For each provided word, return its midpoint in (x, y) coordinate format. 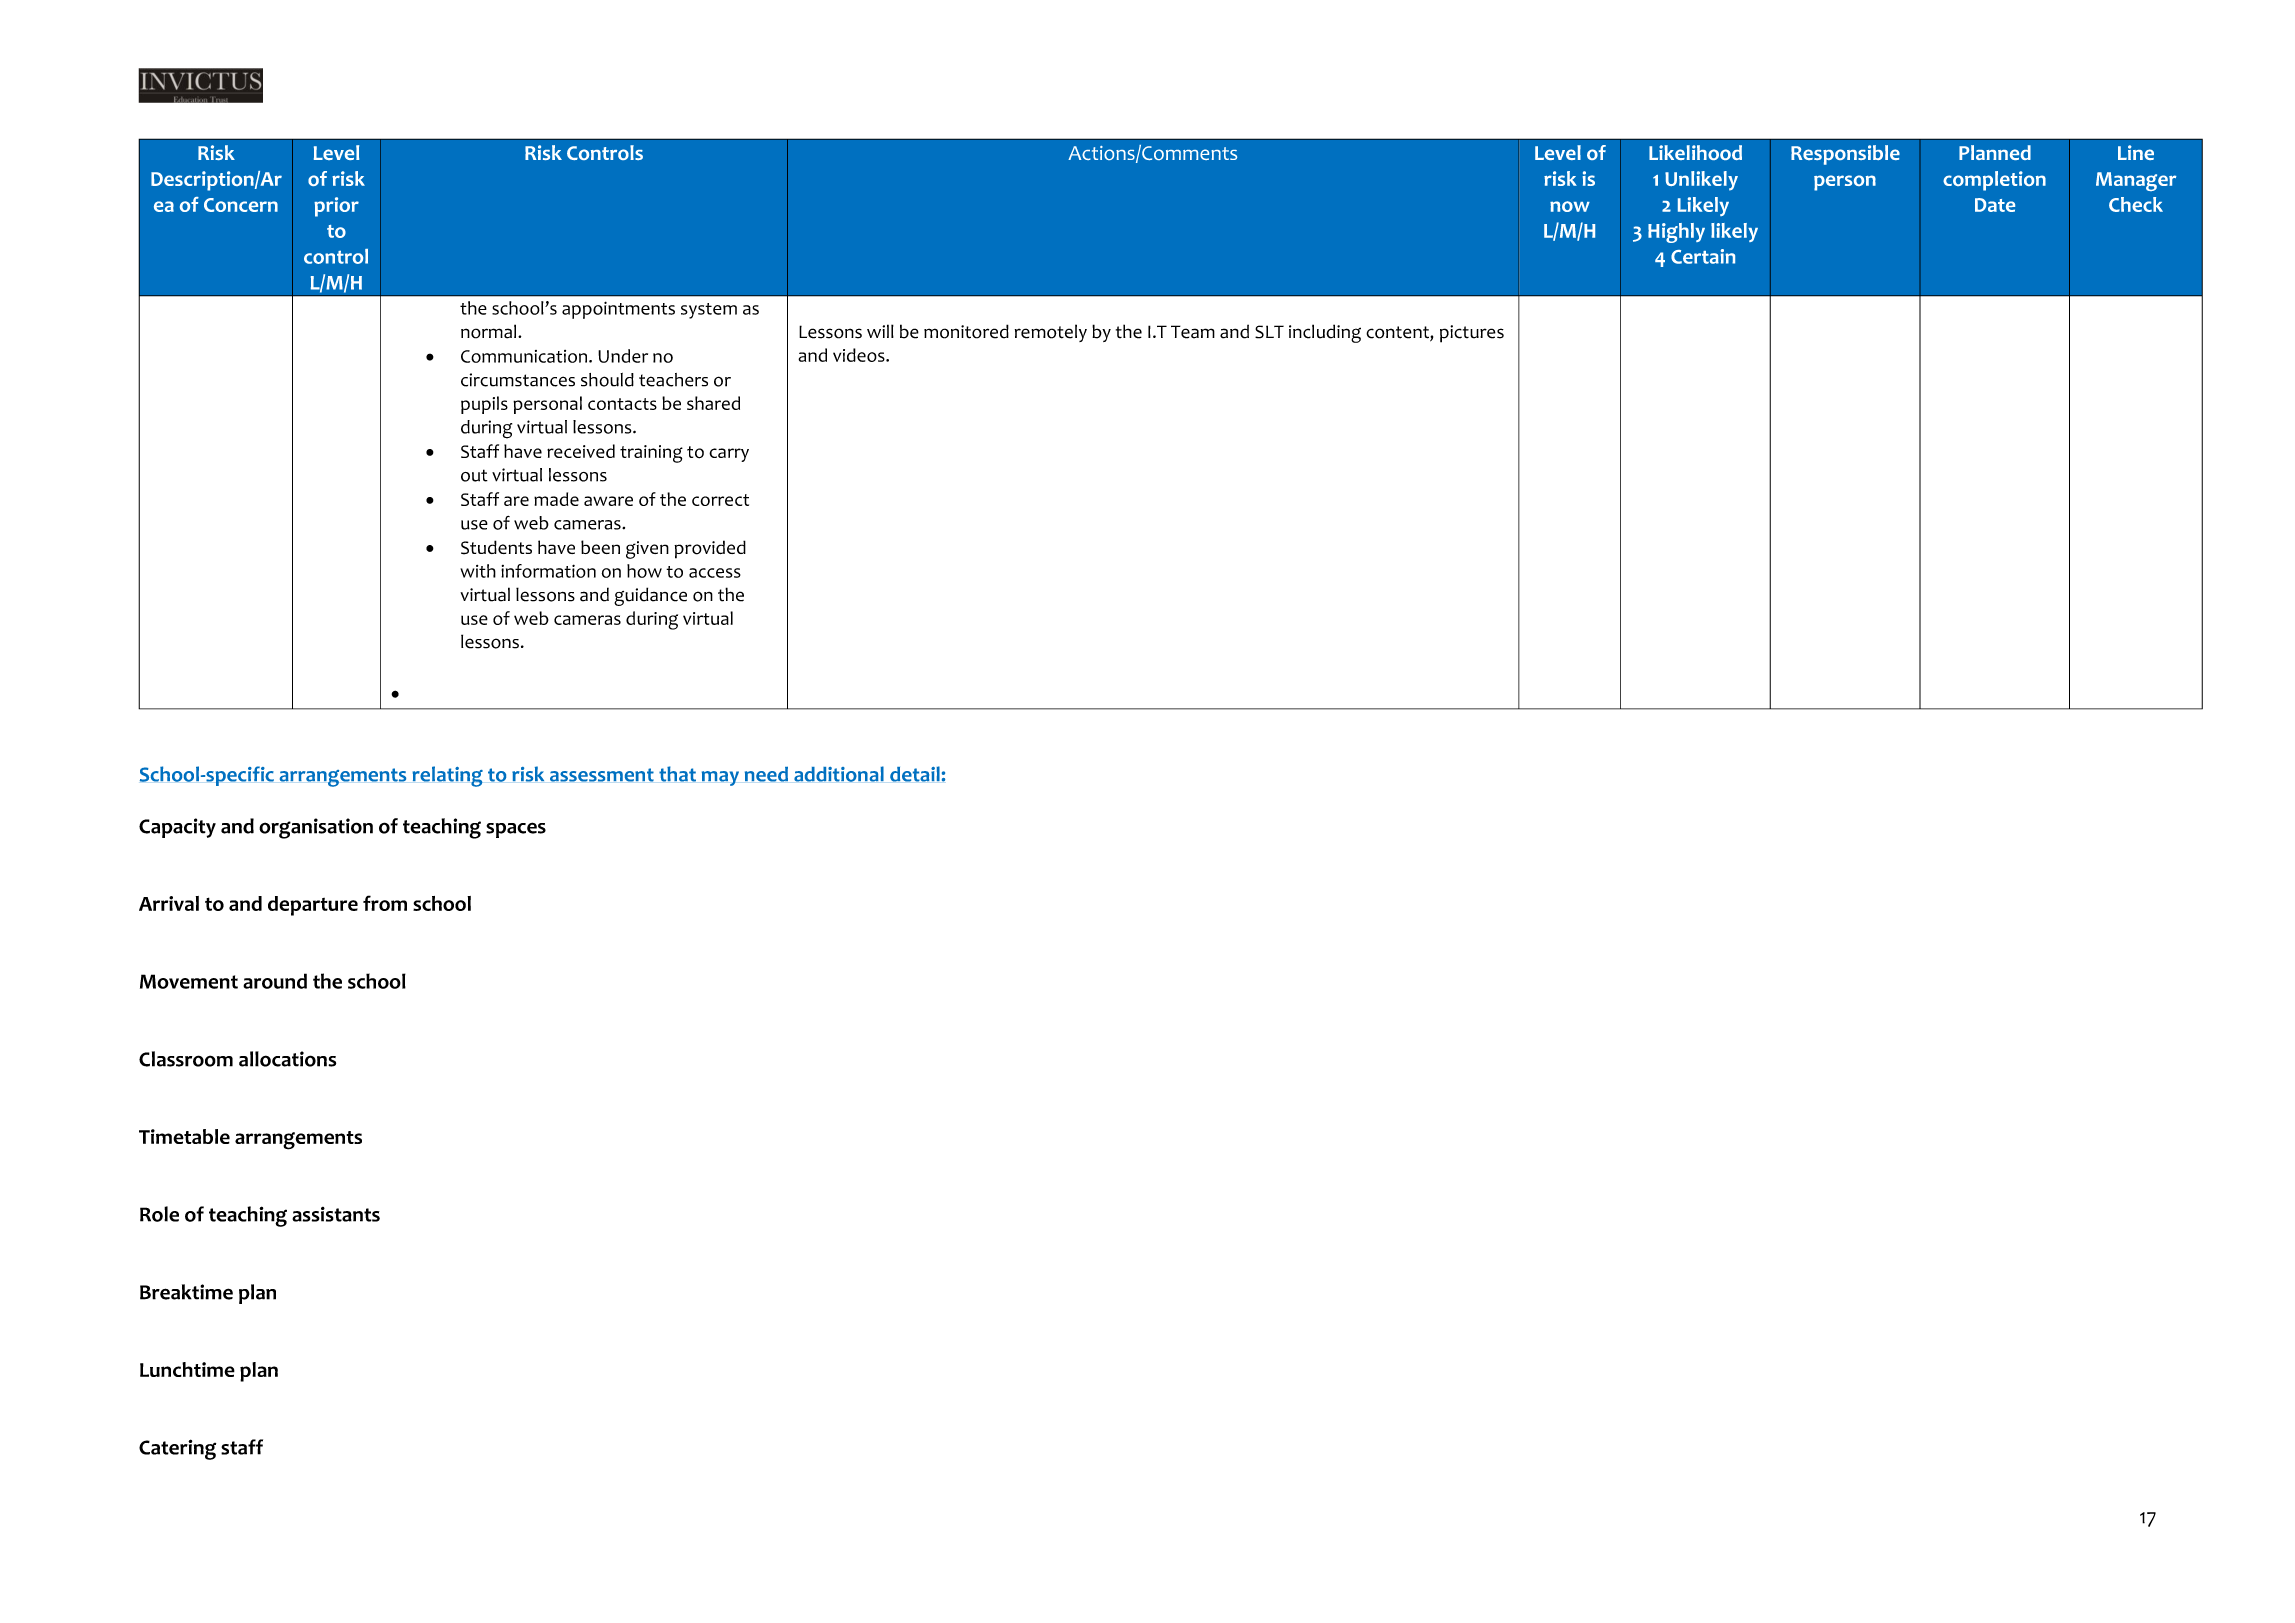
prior (336, 207)
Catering (177, 1449)
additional (839, 774)
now (1570, 206)
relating (447, 776)
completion (1994, 181)
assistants (336, 1214)
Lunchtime (187, 1369)
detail (915, 774)
